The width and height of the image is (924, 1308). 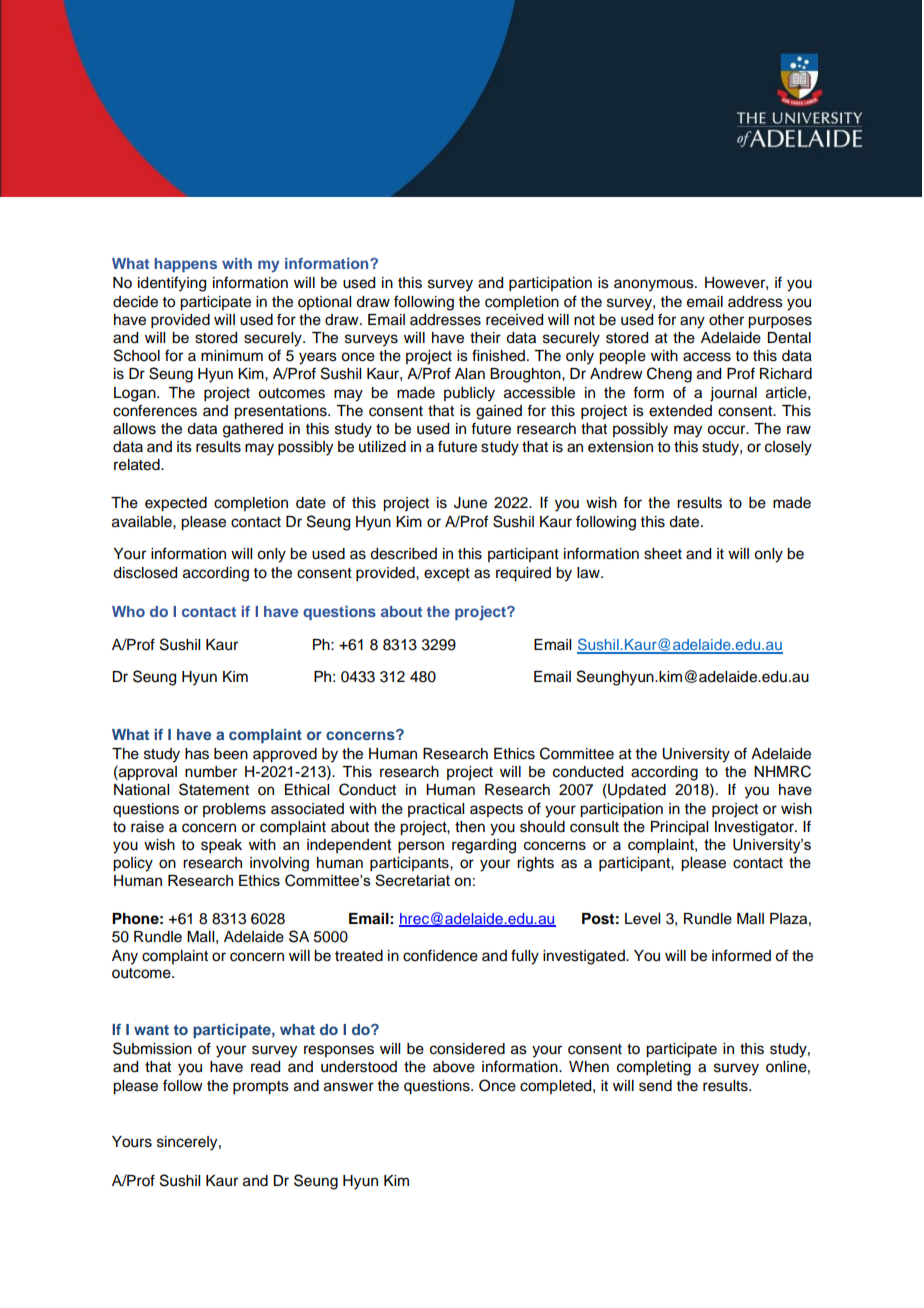 What do you see at coordinates (654, 1068) in the image?
I see `completing` at bounding box center [654, 1068].
